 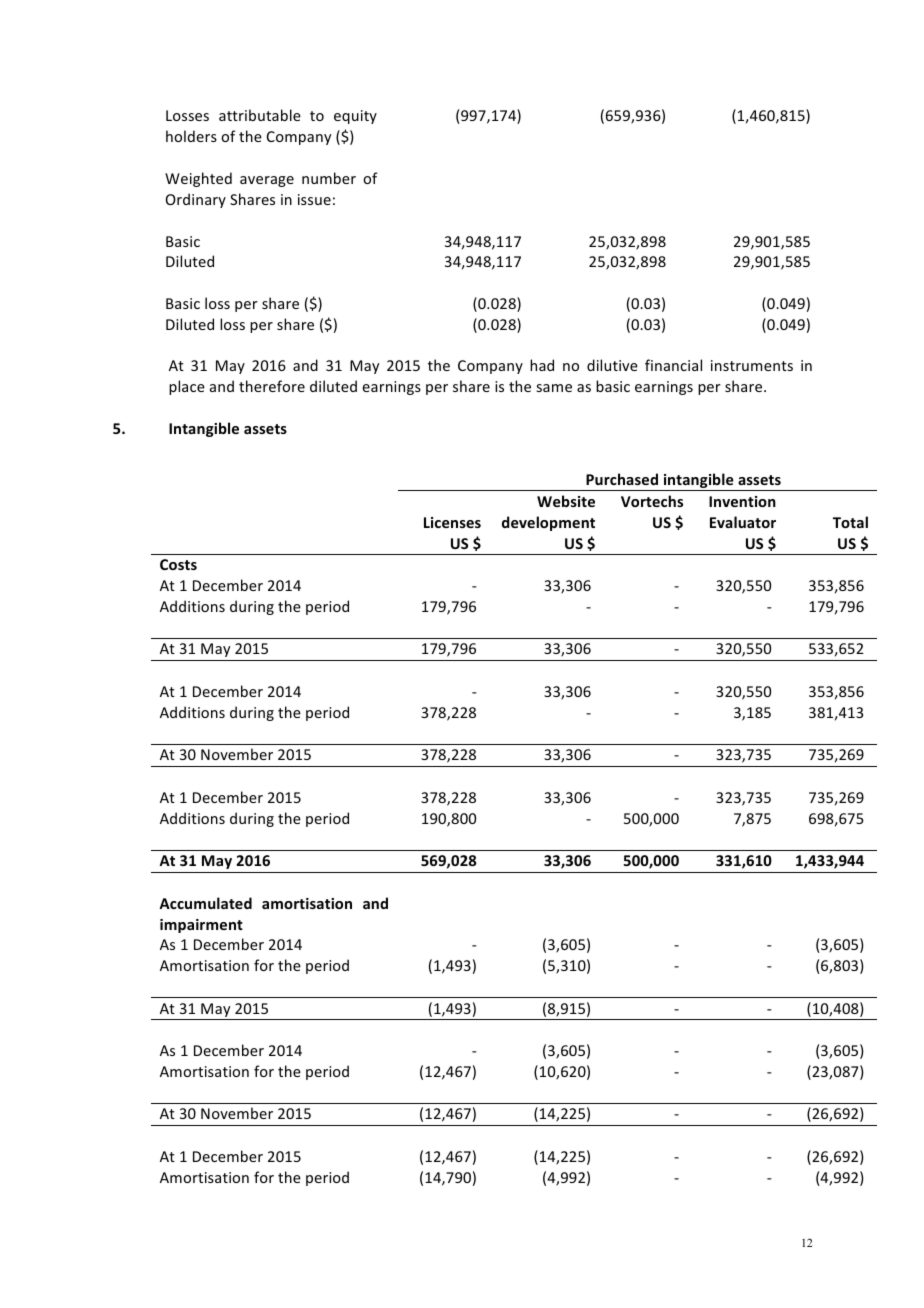 What do you see at coordinates (260, 115) in the screenshot?
I see `attributable` at bounding box center [260, 115].
